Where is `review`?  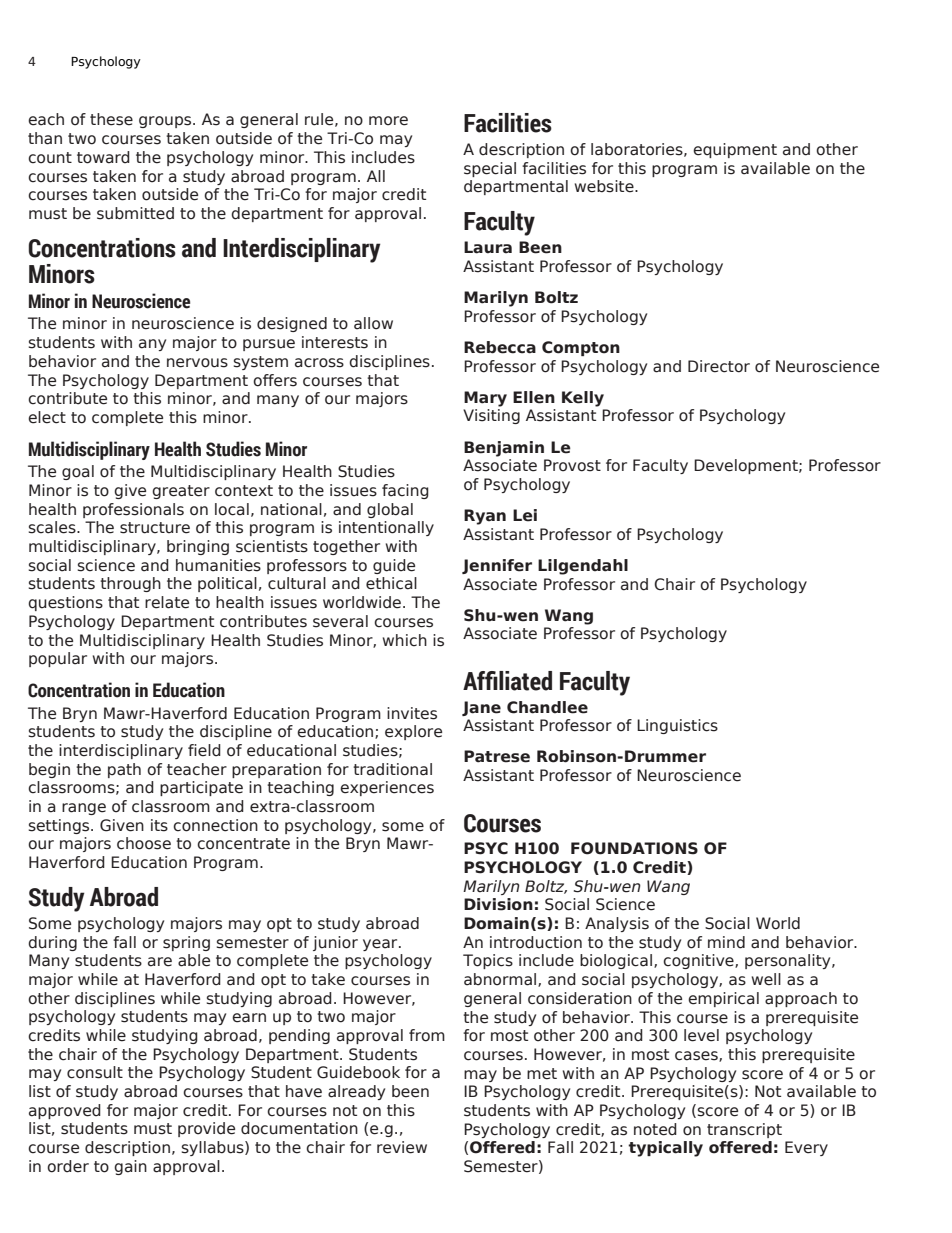 review is located at coordinates (402, 1147).
